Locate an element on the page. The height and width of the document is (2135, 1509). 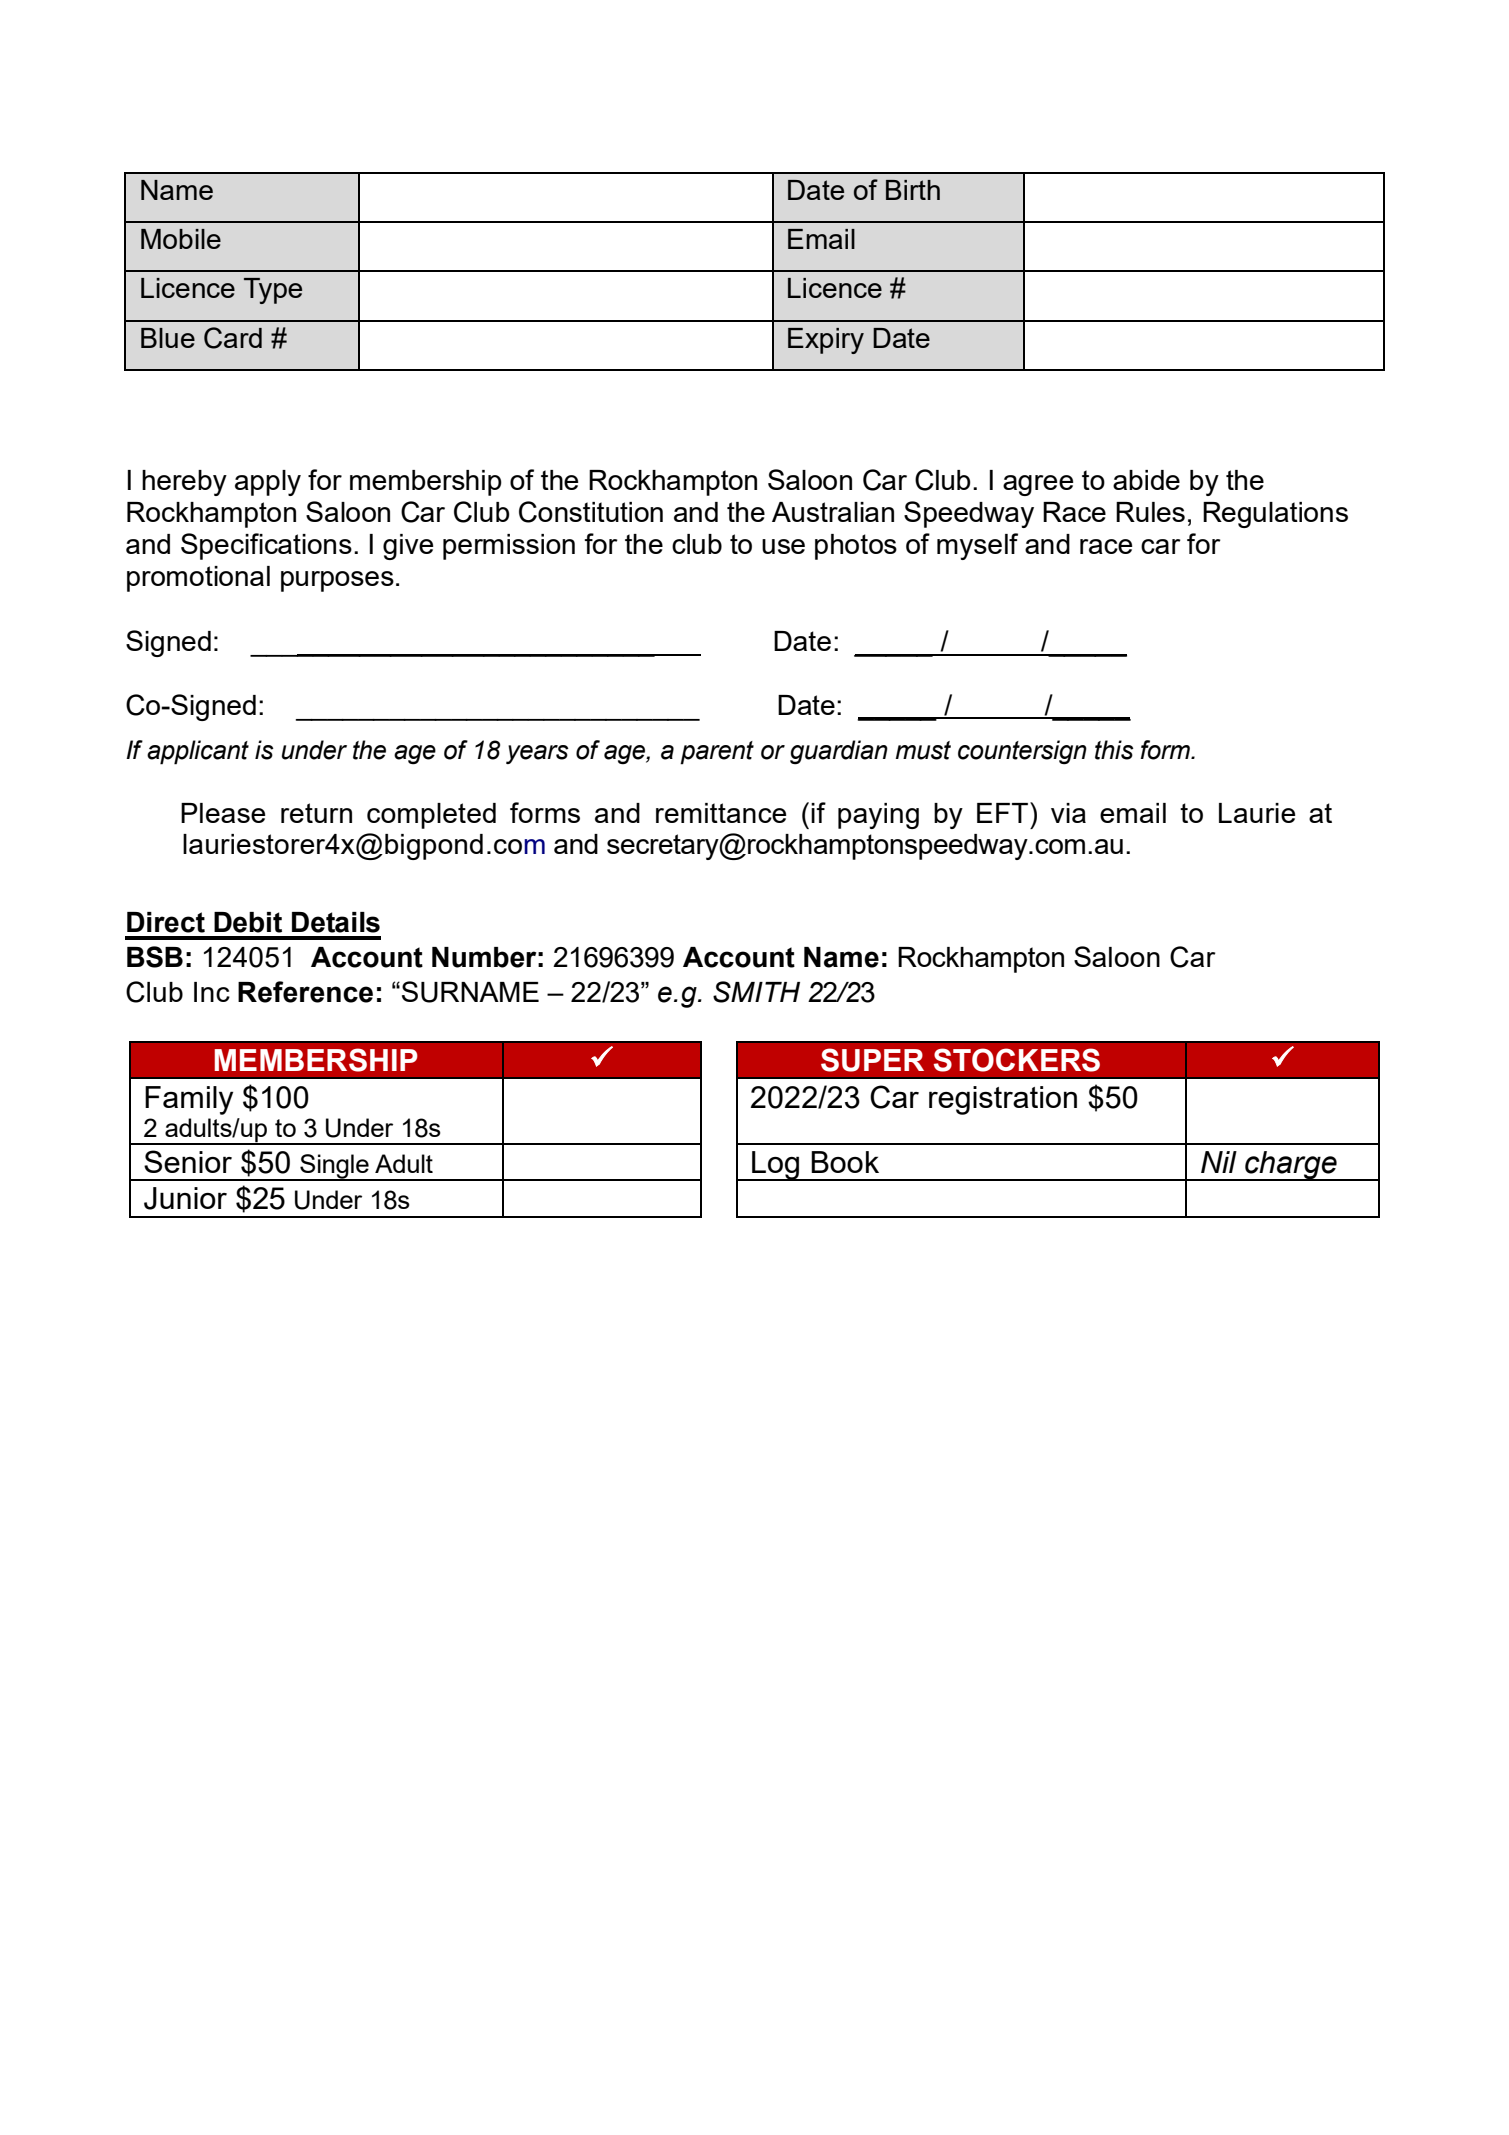
Birth is located at coordinates (913, 190).
